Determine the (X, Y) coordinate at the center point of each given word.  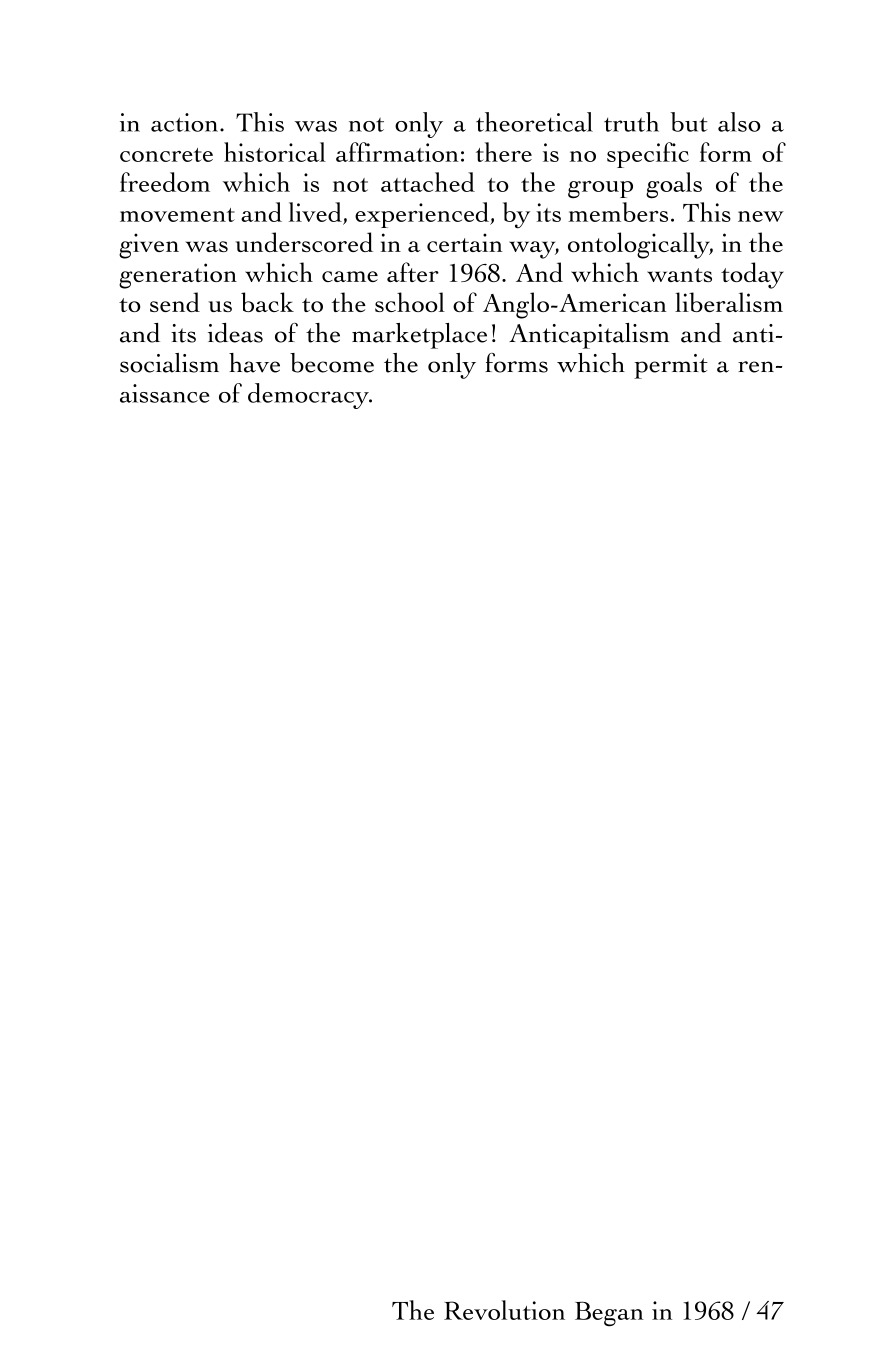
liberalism (729, 302)
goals (674, 185)
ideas (235, 333)
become (332, 363)
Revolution (504, 1310)
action (184, 122)
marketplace (419, 336)
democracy (309, 396)
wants (679, 275)
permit (671, 366)
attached (428, 182)
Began (609, 1314)
